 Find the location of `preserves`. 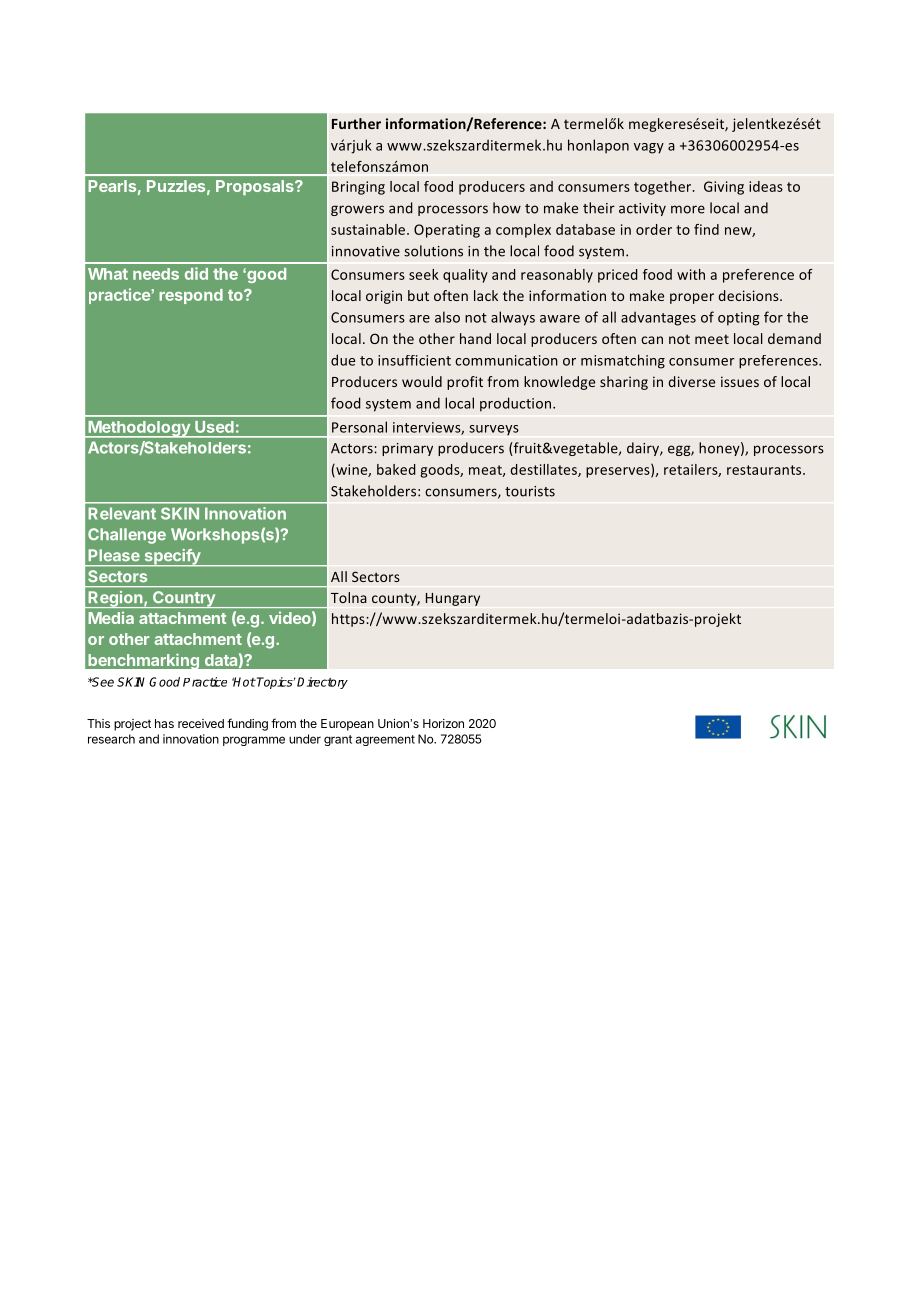

preserves is located at coordinates (619, 472).
